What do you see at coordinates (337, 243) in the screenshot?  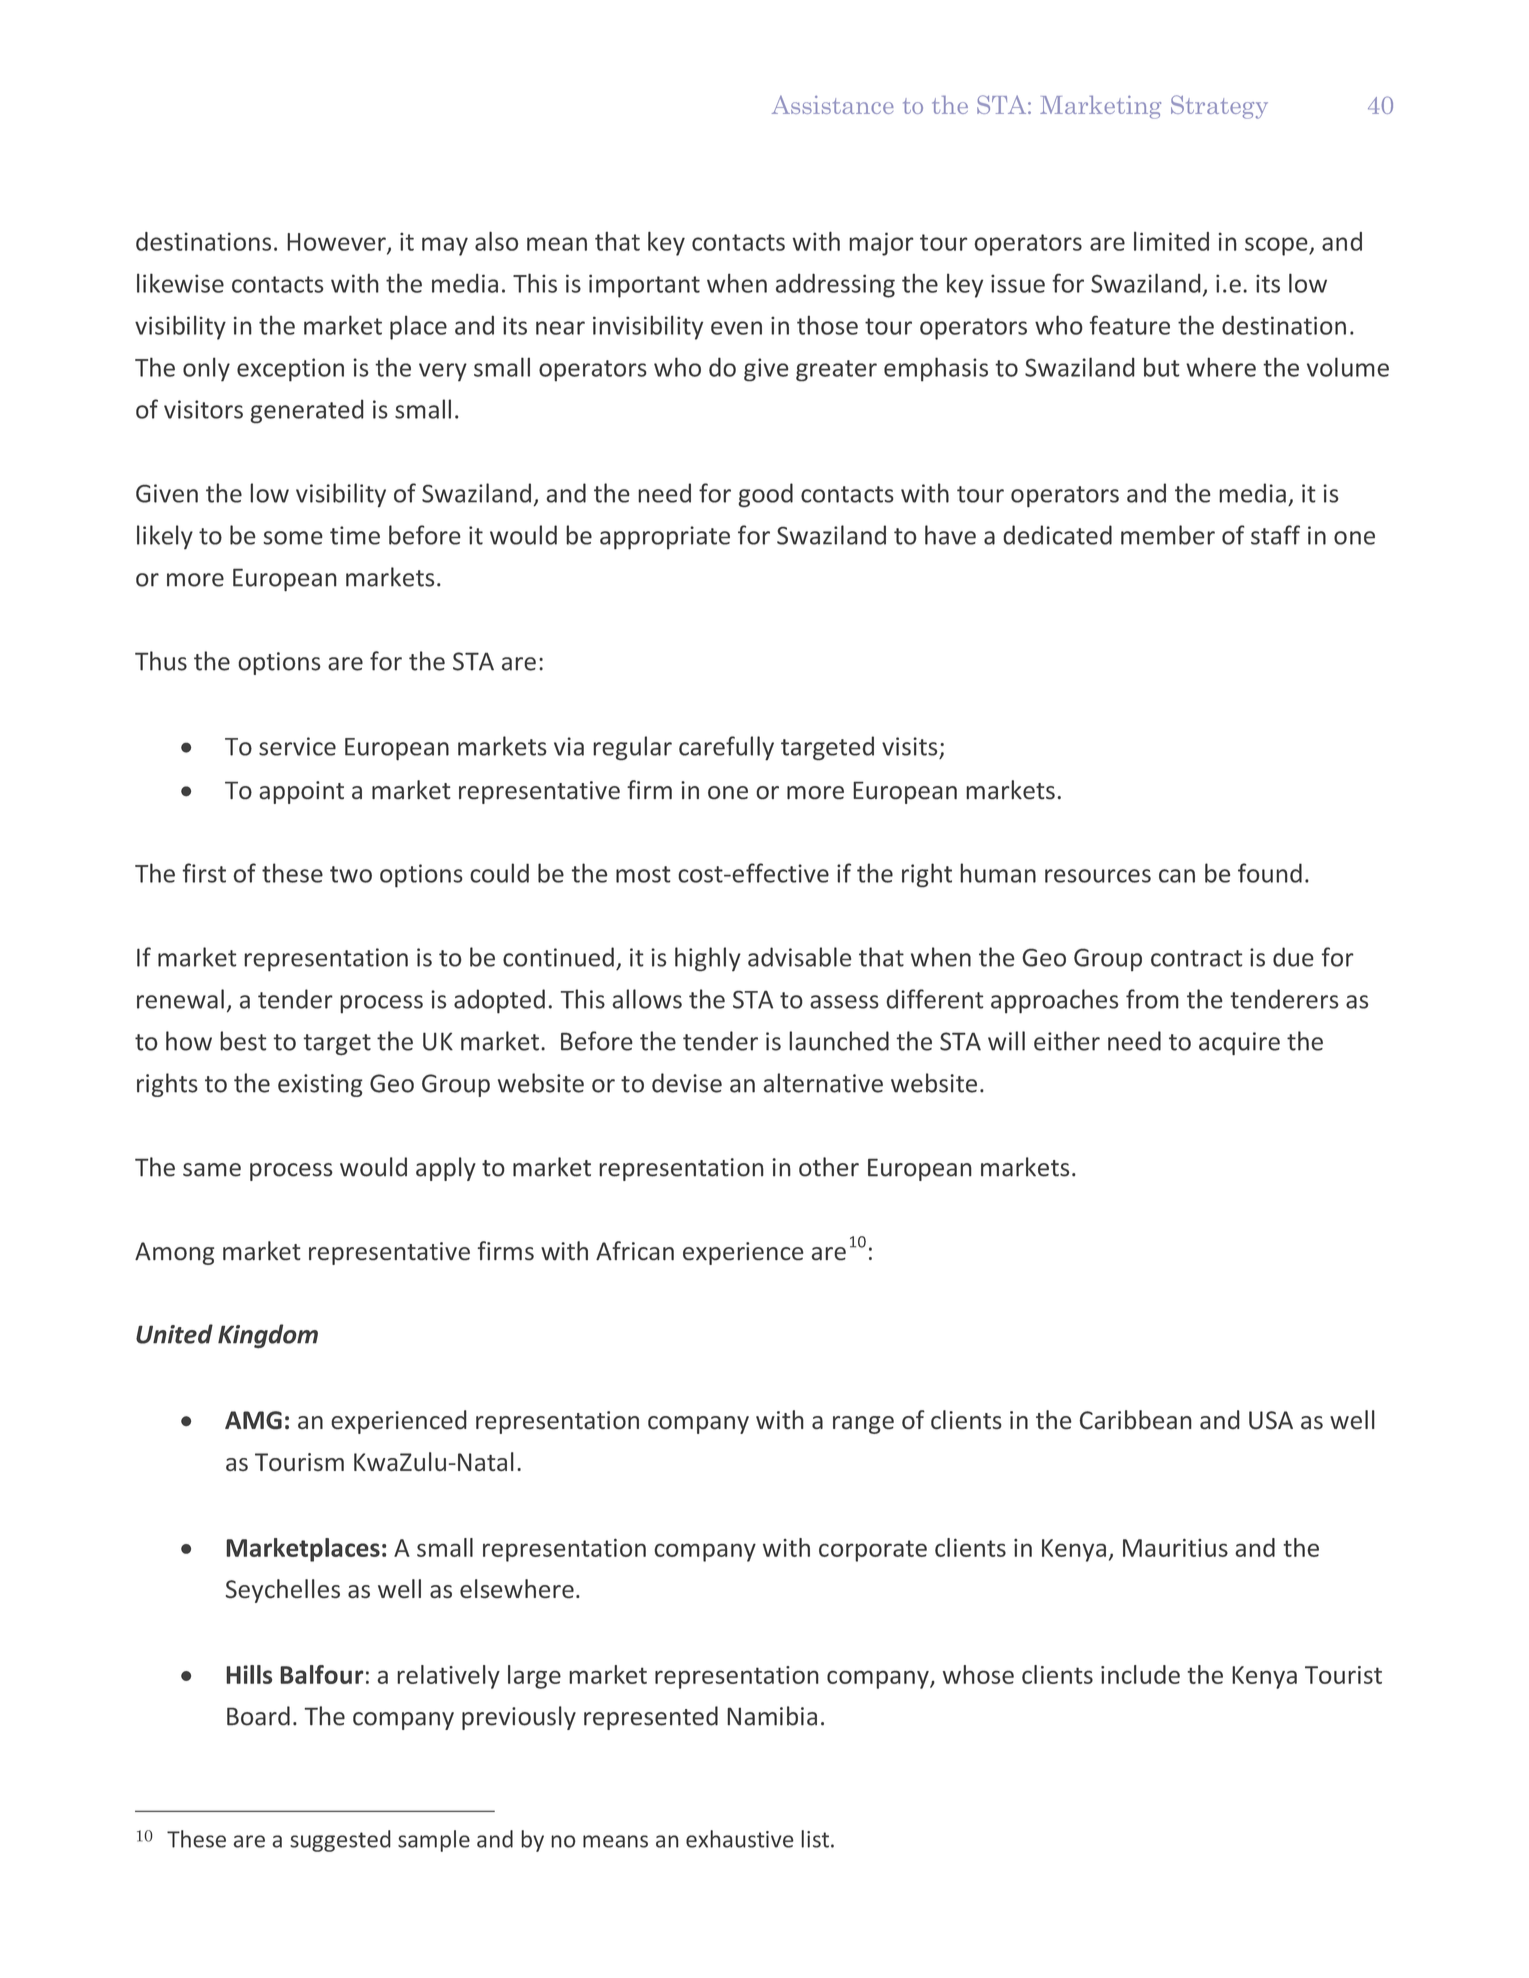 I see `However` at bounding box center [337, 243].
